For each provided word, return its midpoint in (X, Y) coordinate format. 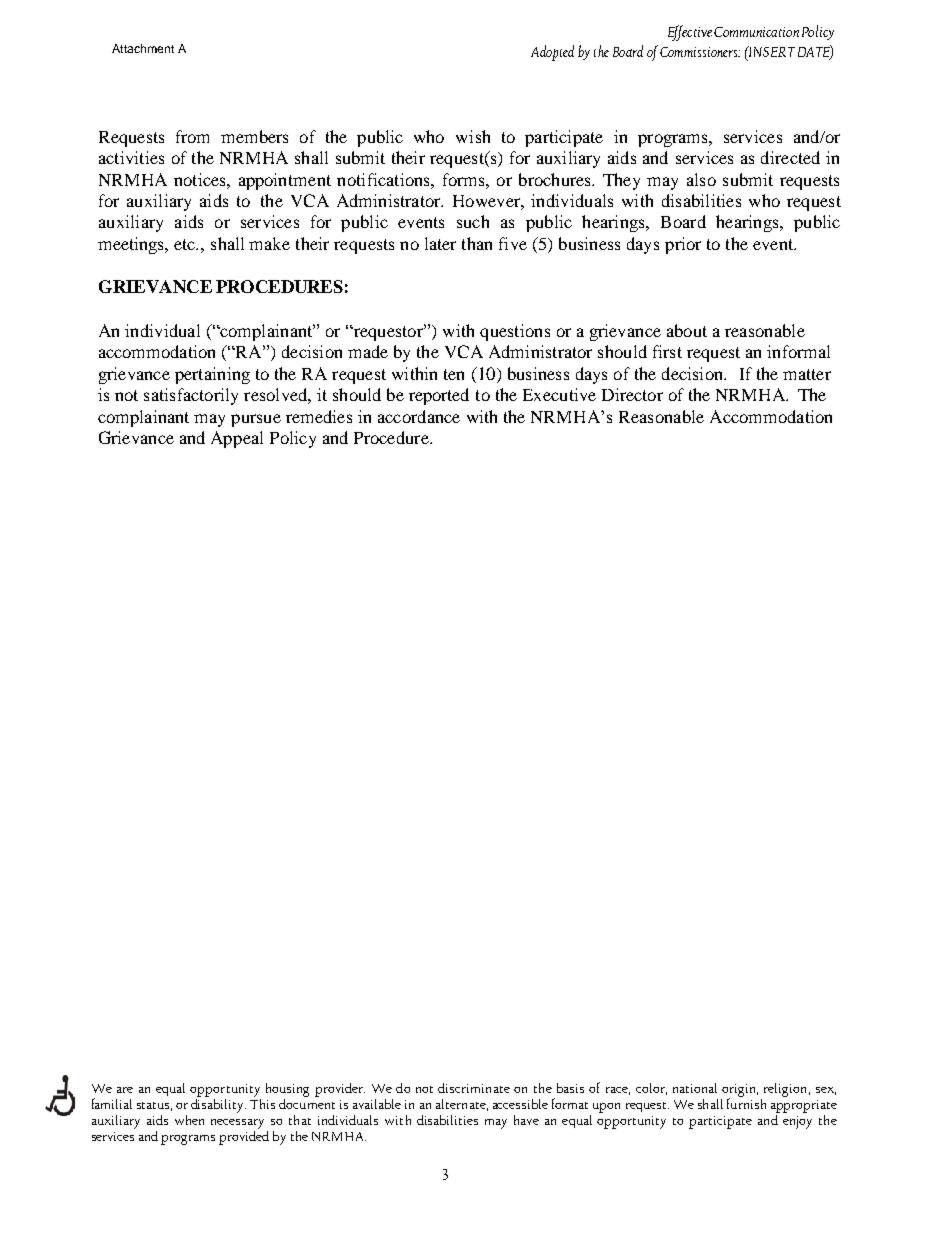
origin (740, 1091)
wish (473, 136)
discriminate (474, 1088)
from (192, 136)
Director (632, 394)
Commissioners (700, 52)
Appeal (237, 439)
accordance (419, 416)
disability (218, 1104)
